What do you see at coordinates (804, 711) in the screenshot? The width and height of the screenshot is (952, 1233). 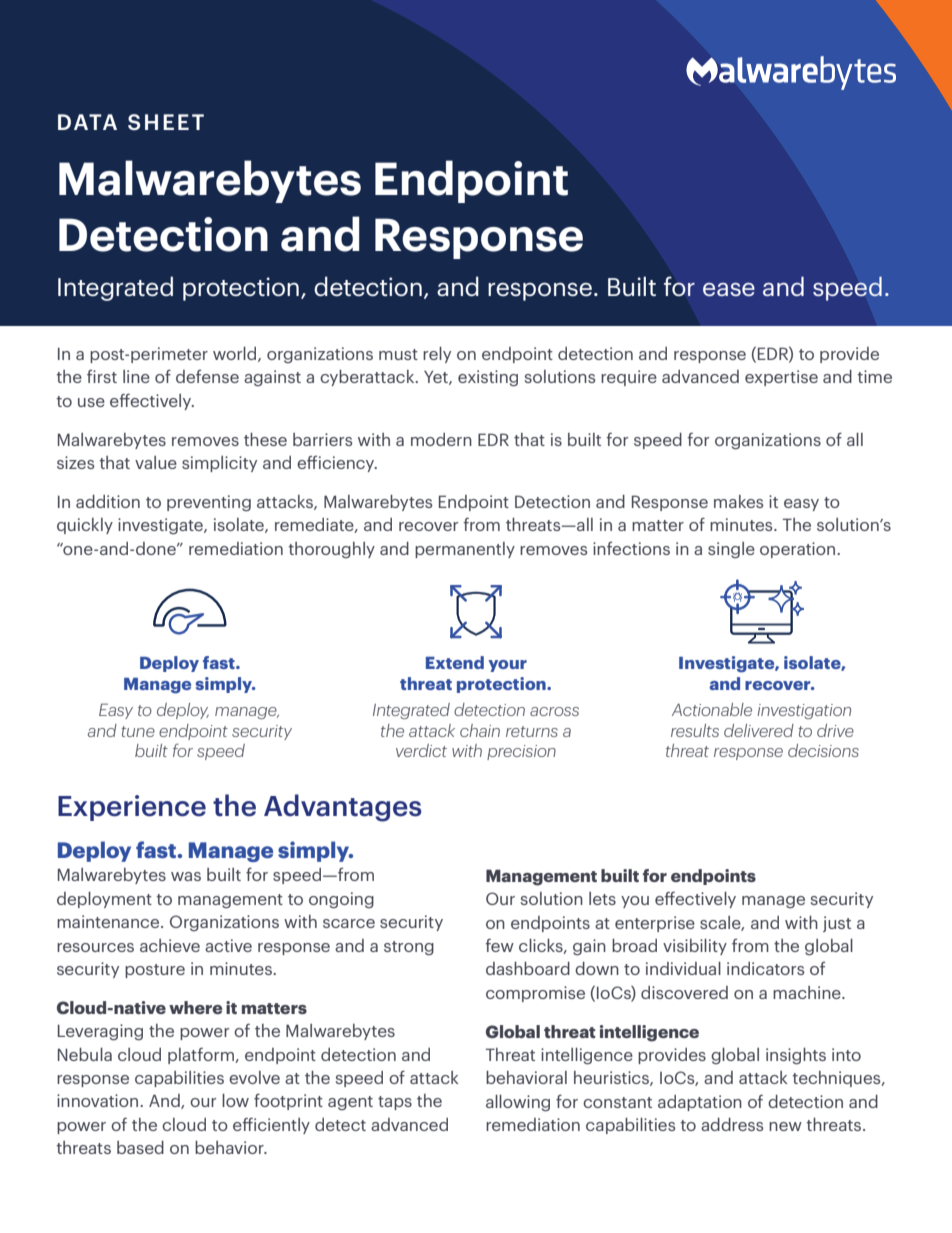 I see `investigation` at bounding box center [804, 711].
